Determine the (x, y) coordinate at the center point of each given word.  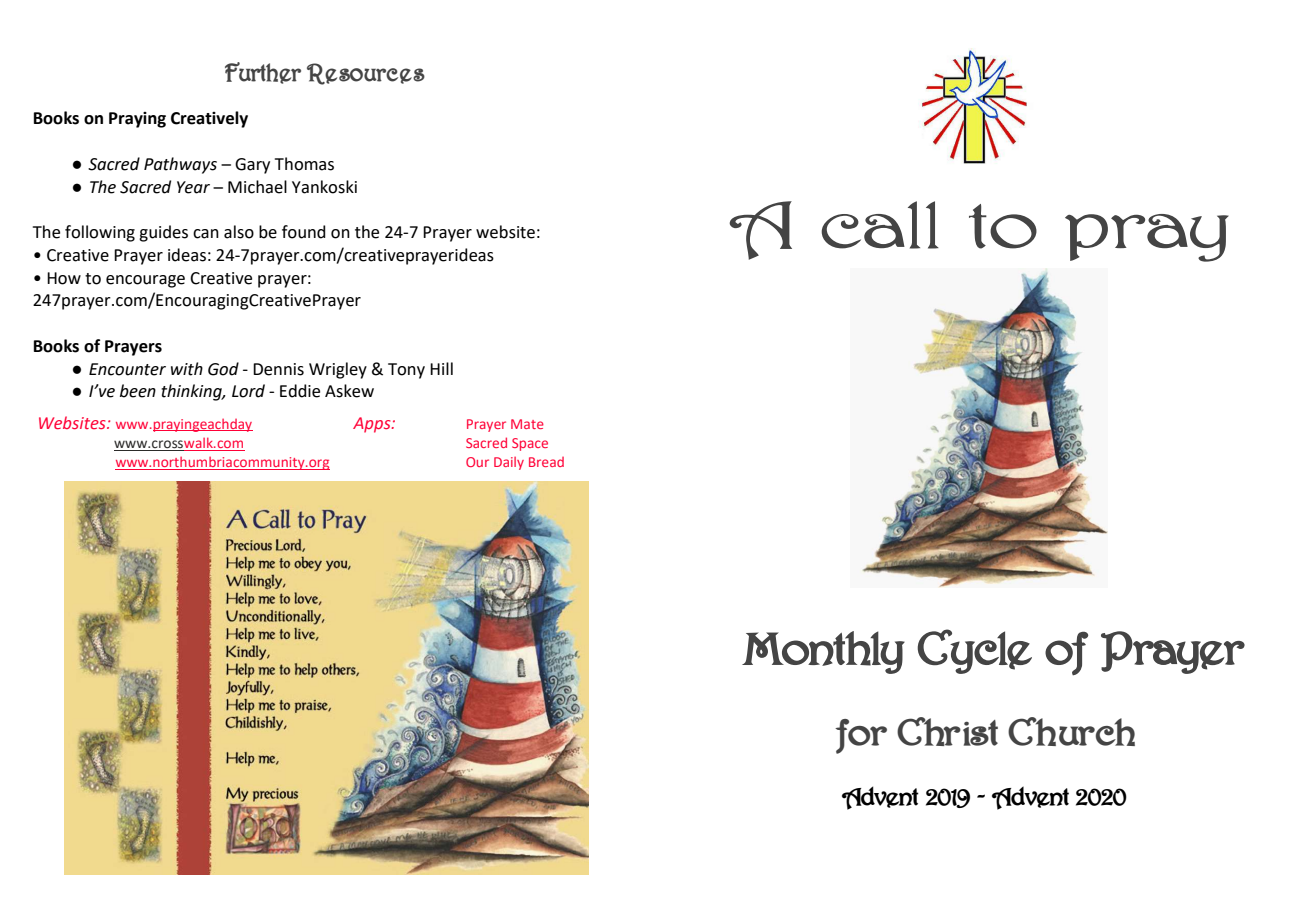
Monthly (823, 652)
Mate (527, 424)
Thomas (304, 164)
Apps (373, 425)
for (861, 736)
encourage (145, 281)
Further (263, 73)
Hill (441, 368)
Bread (546, 462)
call (880, 225)
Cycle (974, 651)
